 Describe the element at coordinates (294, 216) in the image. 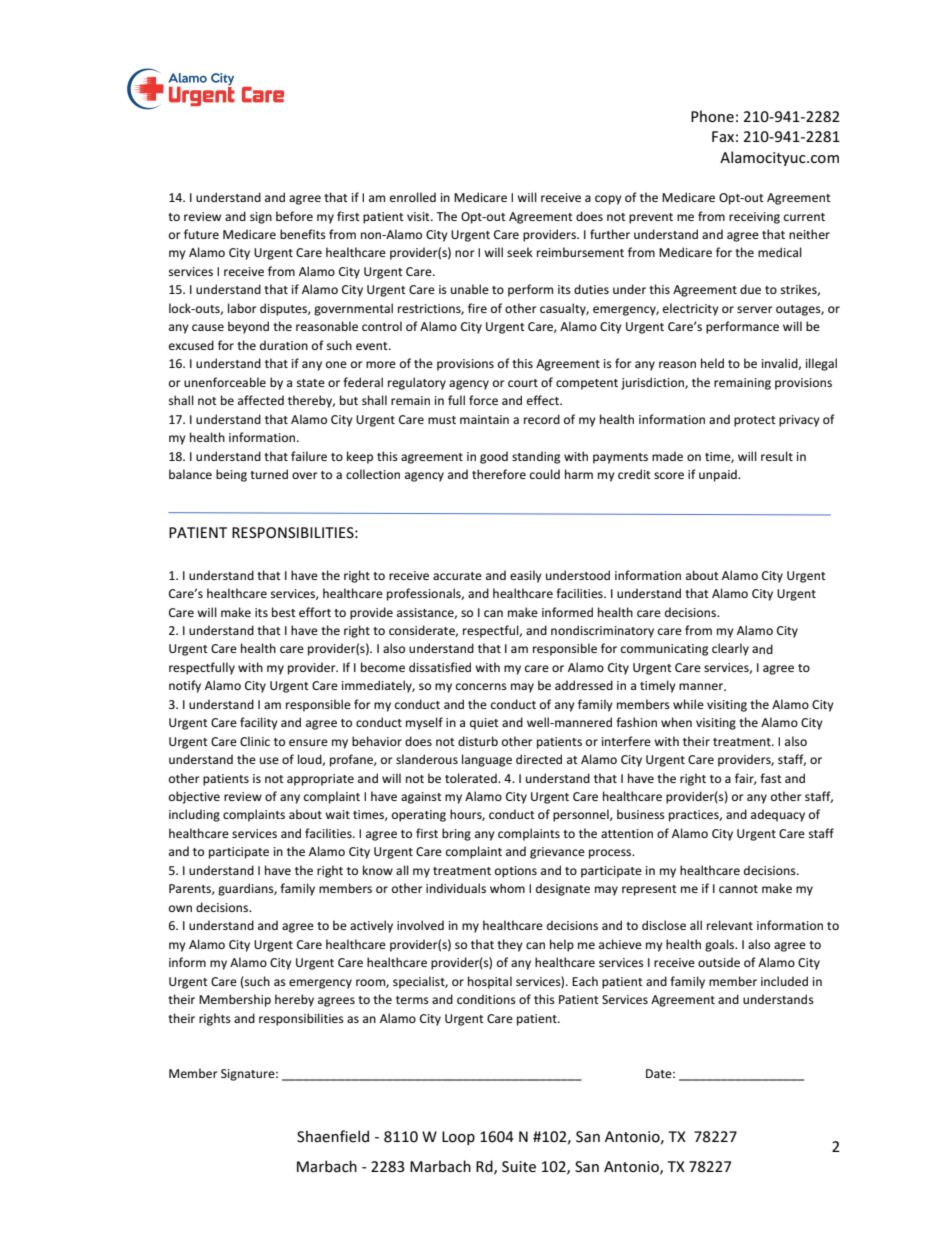

I see `before` at that location.
